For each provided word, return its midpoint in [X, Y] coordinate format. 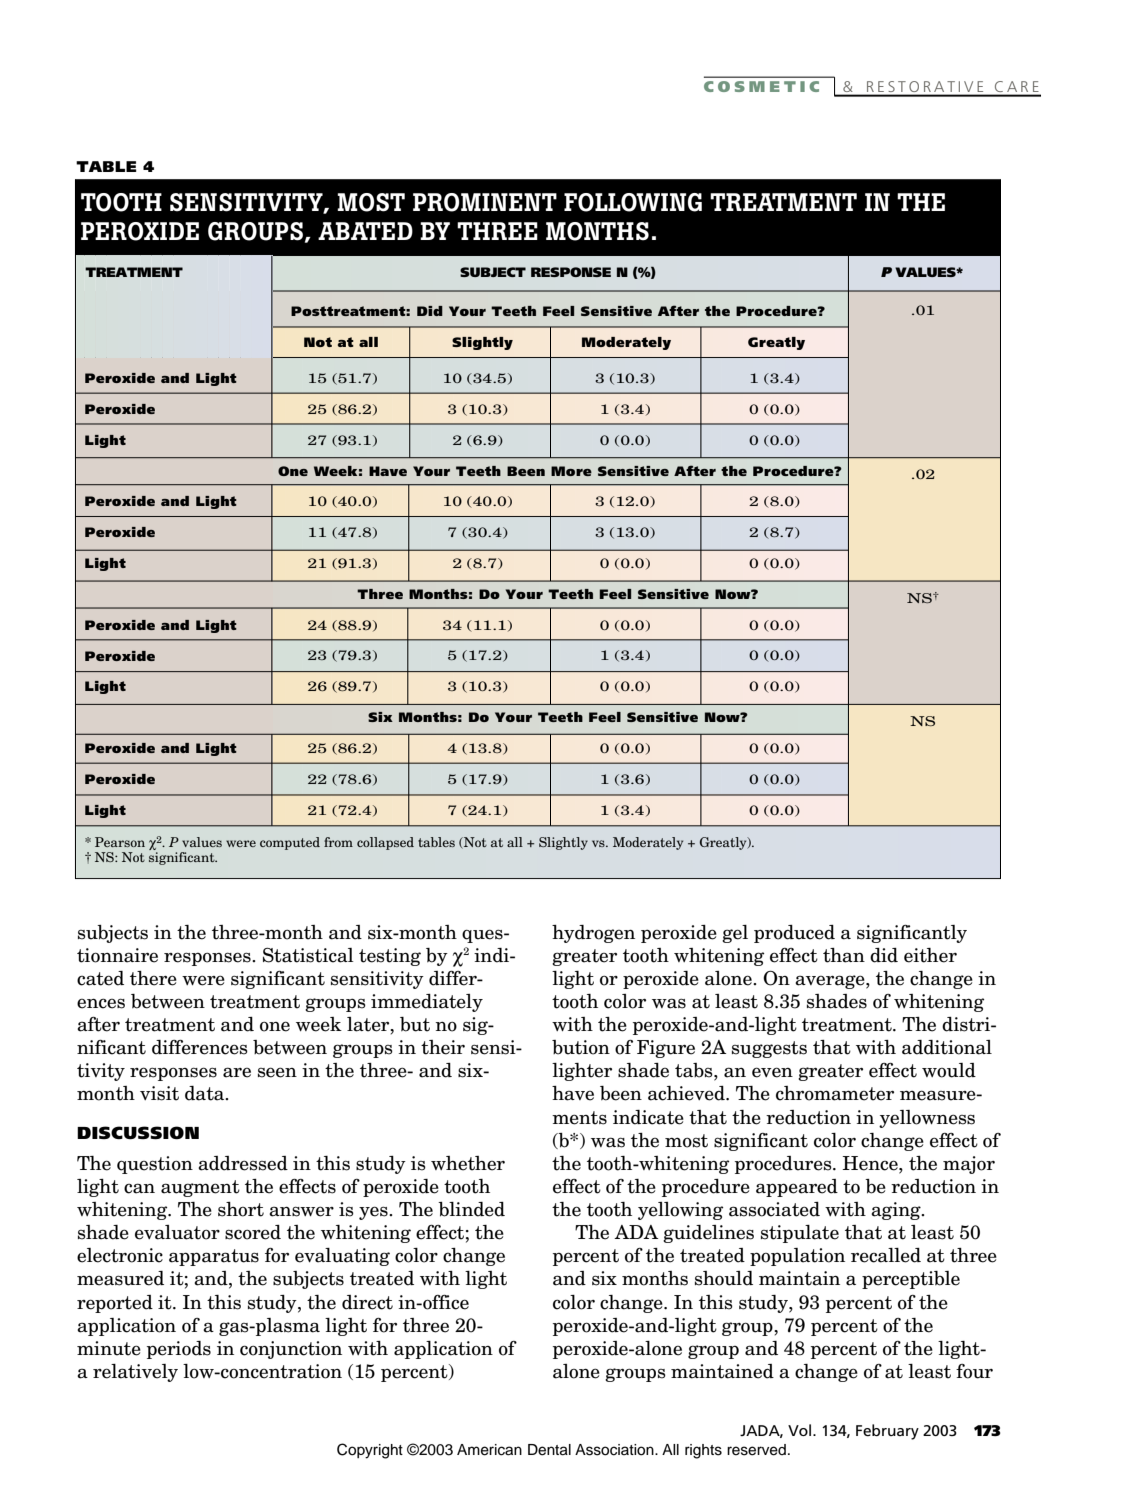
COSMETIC [761, 86]
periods [179, 1350]
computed [290, 843]
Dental [549, 1450]
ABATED [365, 231]
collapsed [385, 843]
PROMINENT [485, 202]
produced [794, 934]
